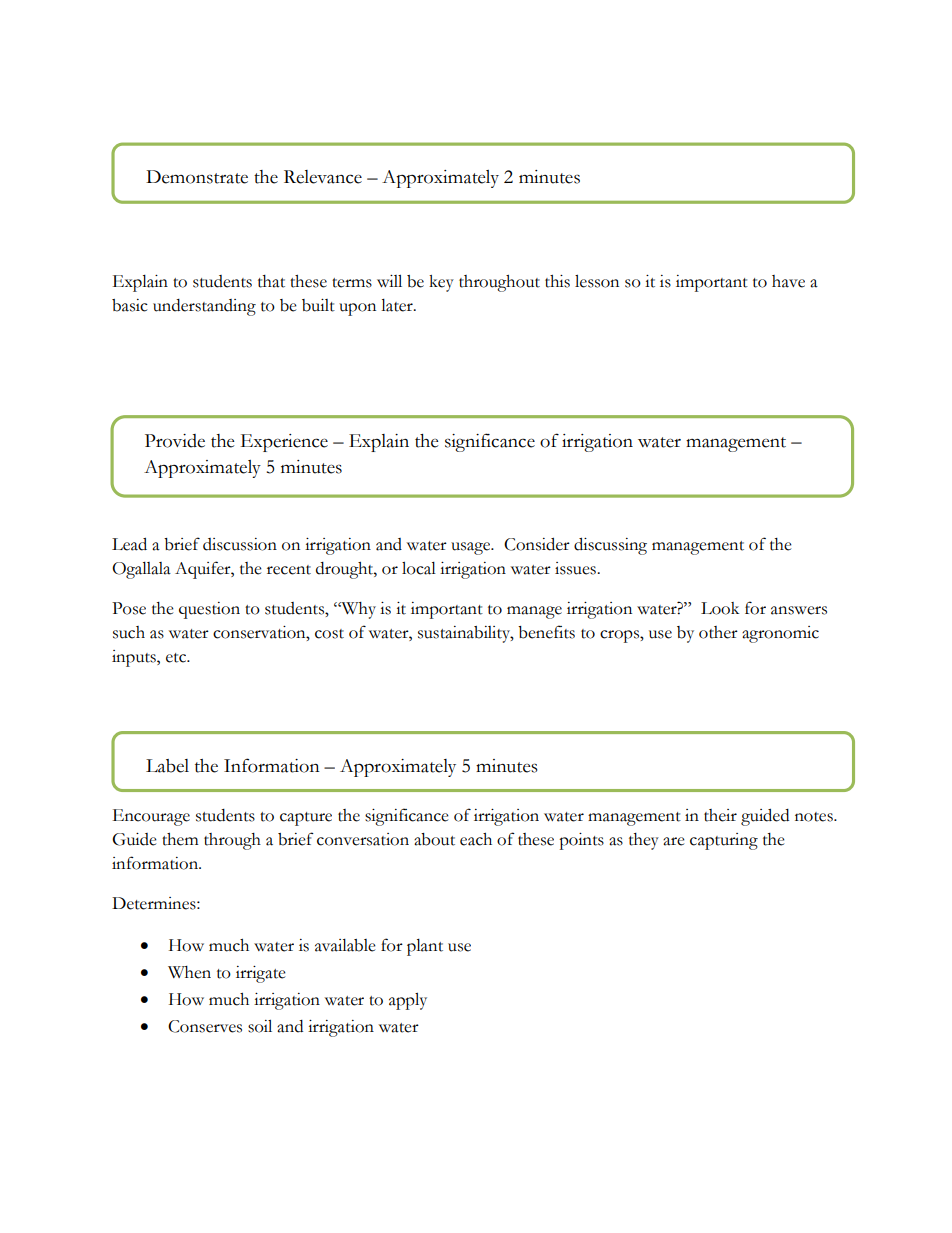 This screenshot has width=952, height=1233. I want to click on have, so click(788, 281).
